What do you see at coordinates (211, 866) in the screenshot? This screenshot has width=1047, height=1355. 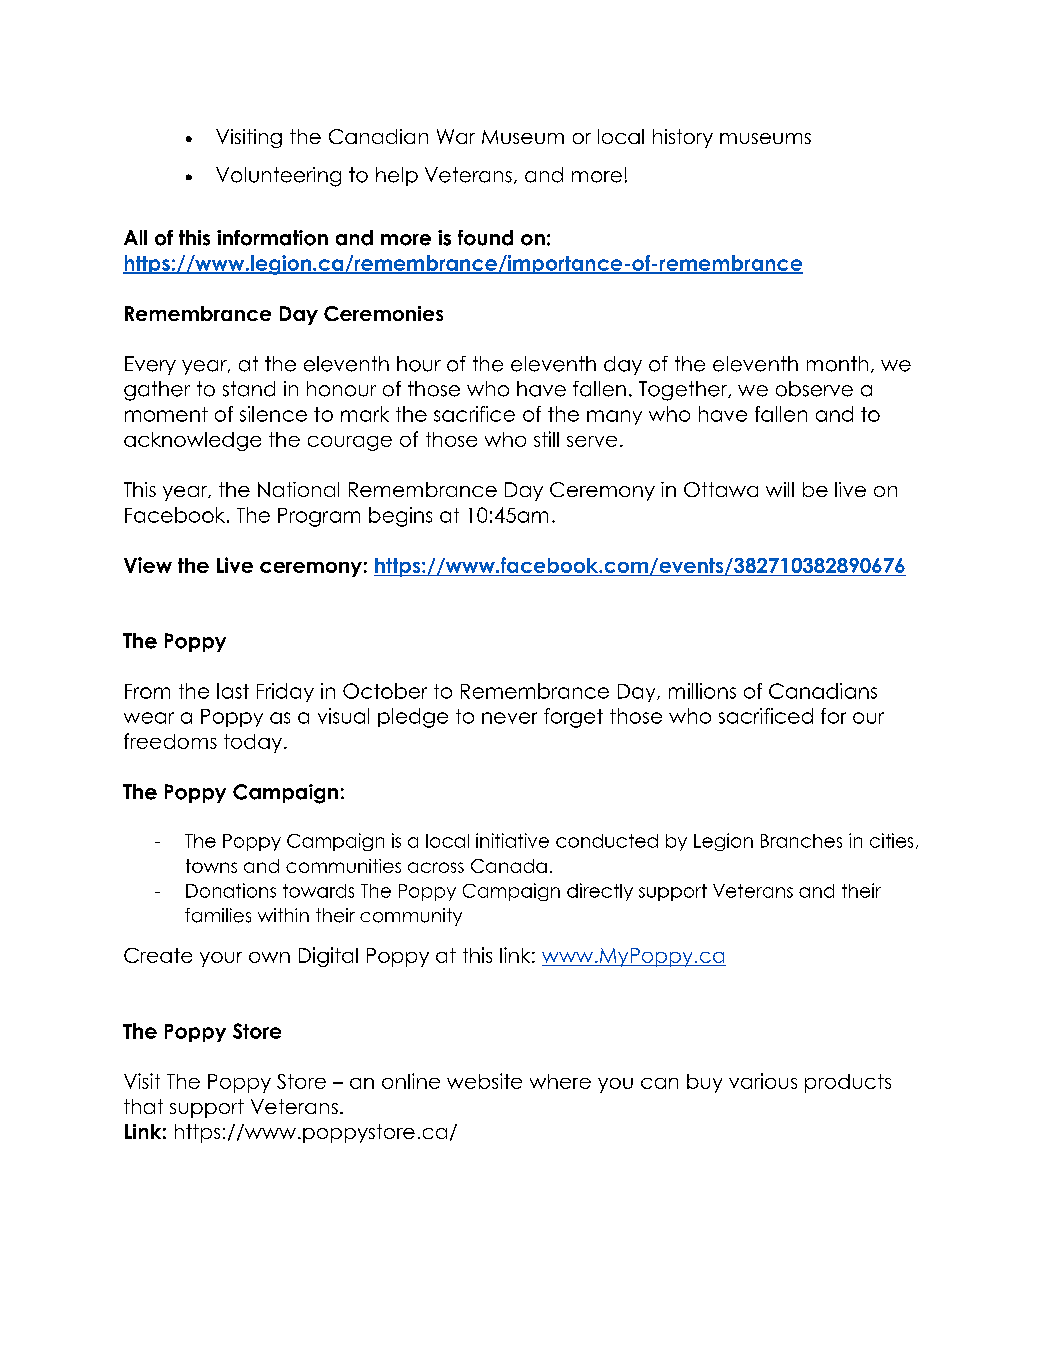 I see `towns` at bounding box center [211, 866].
